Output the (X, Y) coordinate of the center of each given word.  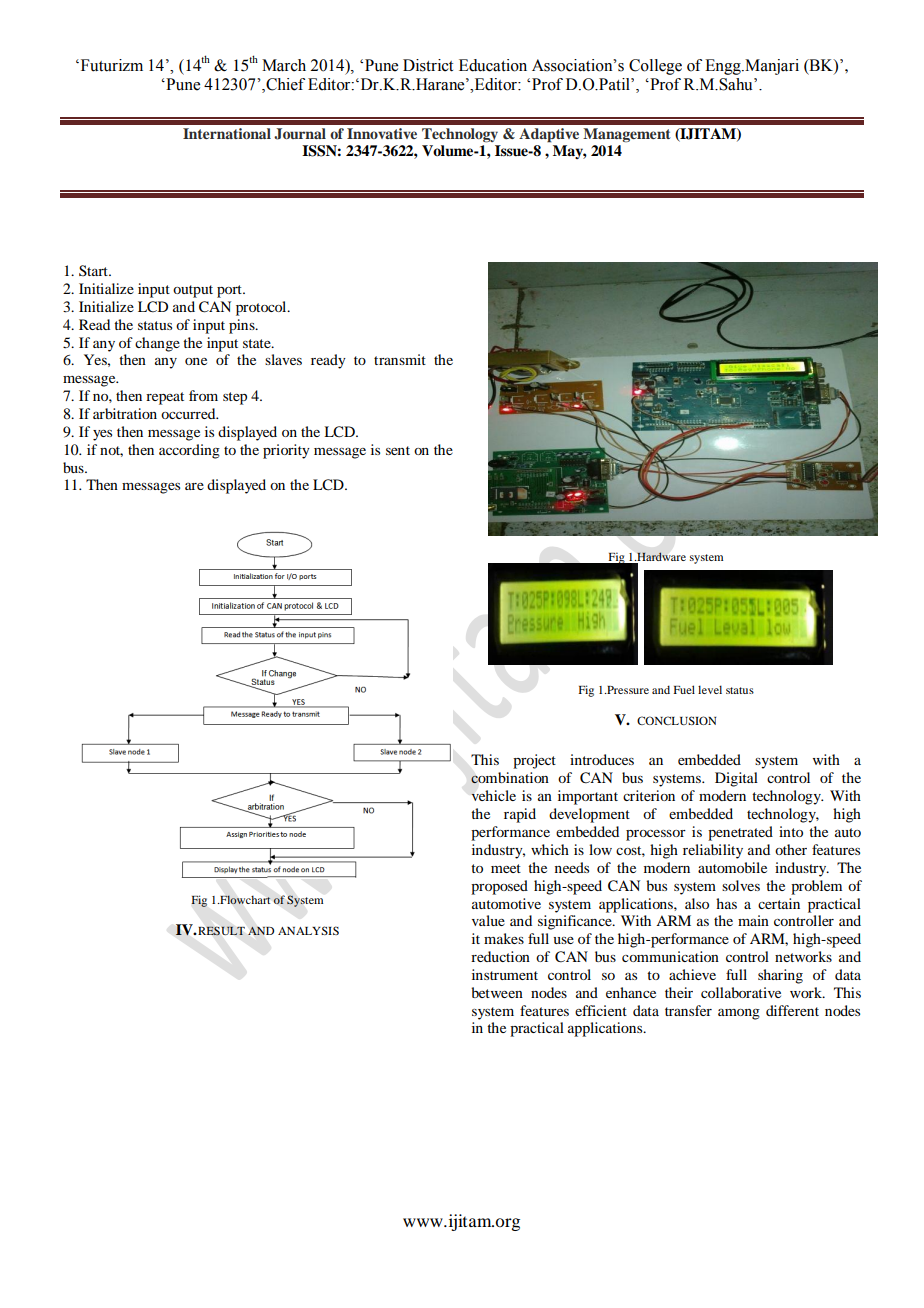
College (655, 67)
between (497, 992)
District (428, 65)
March (284, 65)
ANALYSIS (308, 930)
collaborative (741, 992)
